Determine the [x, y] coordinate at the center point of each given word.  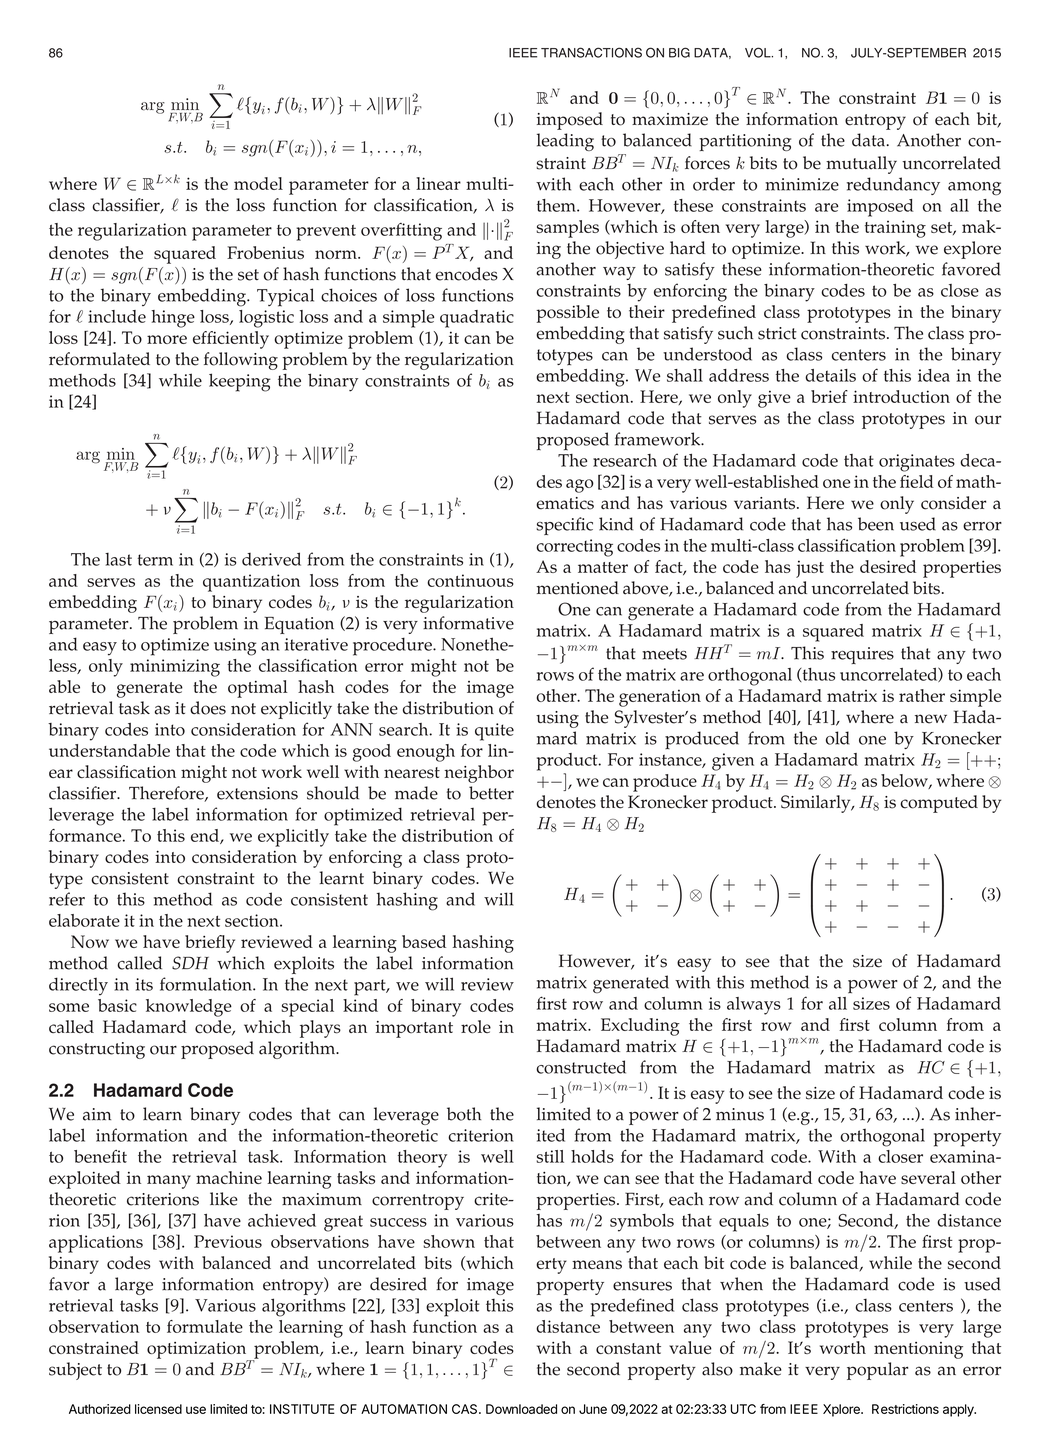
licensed [158, 1409]
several [928, 1177]
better [491, 793]
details [830, 375]
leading [565, 142]
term [155, 560]
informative [468, 623]
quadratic [477, 319]
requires [862, 655]
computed [939, 804]
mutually [861, 165]
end [206, 836]
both [464, 1114]
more [167, 339]
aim [97, 1114]
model [258, 183]
